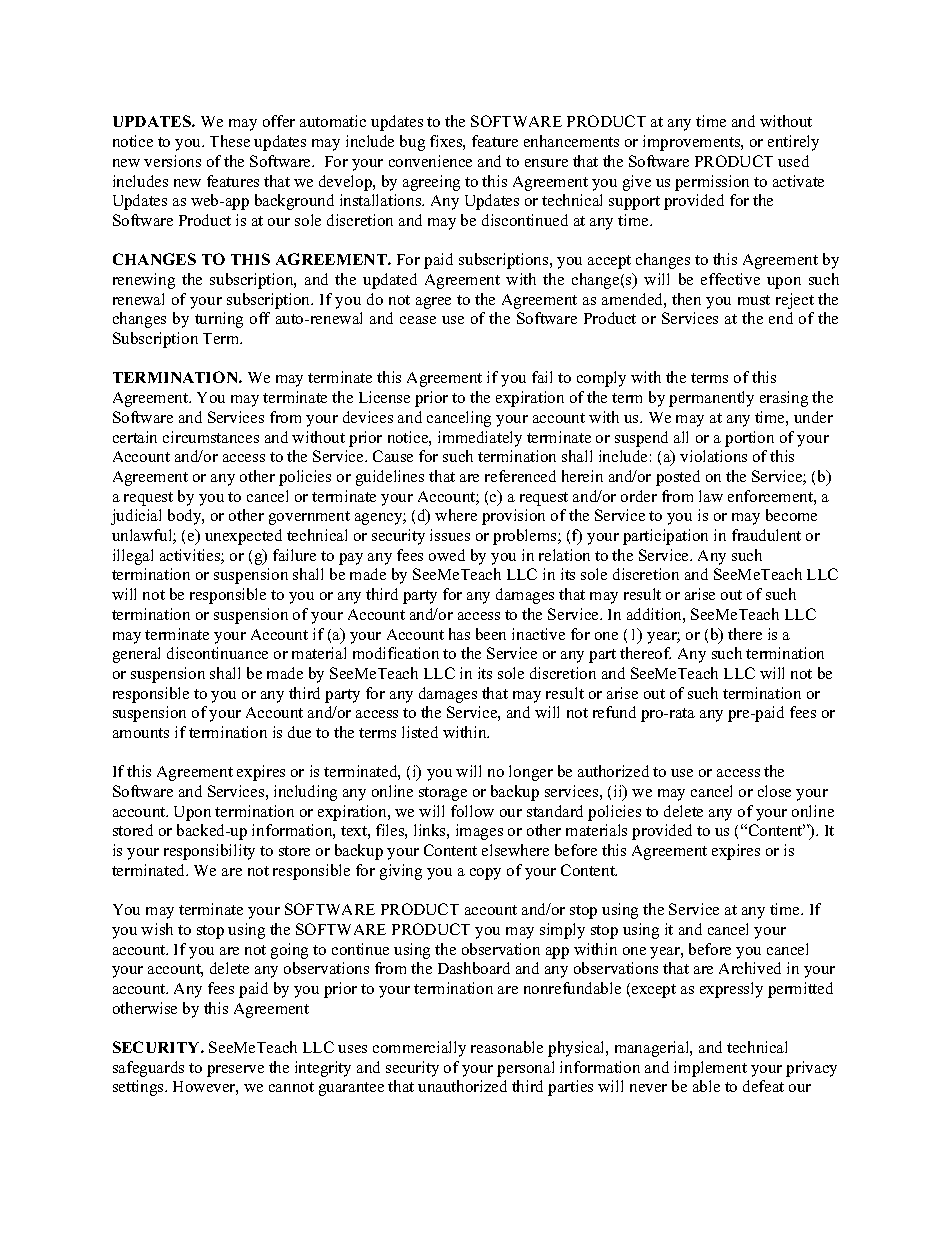 This screenshot has width=952, height=1233. Describe the element at coordinates (235, 1071) in the screenshot. I see `preserve` at that location.
